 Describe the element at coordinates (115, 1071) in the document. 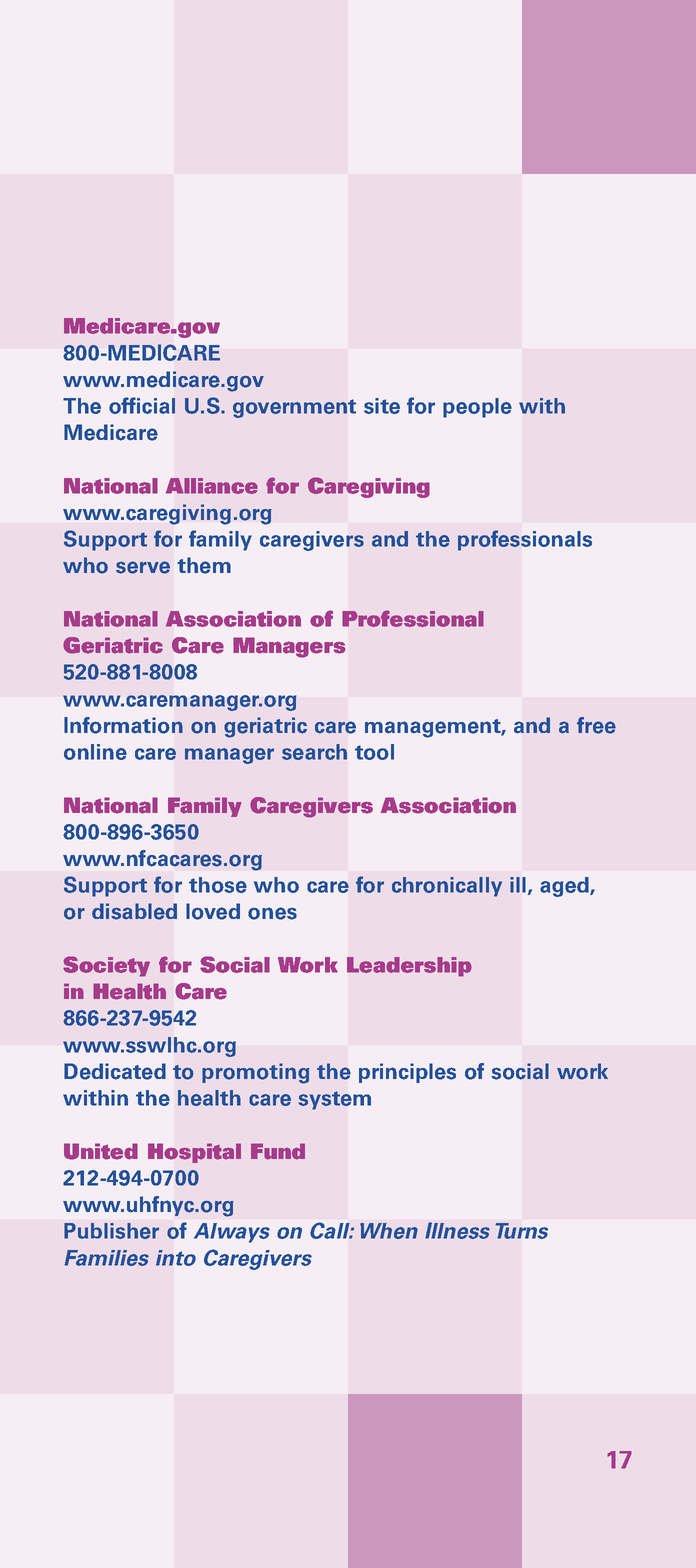

I see `Dedicated` at that location.
